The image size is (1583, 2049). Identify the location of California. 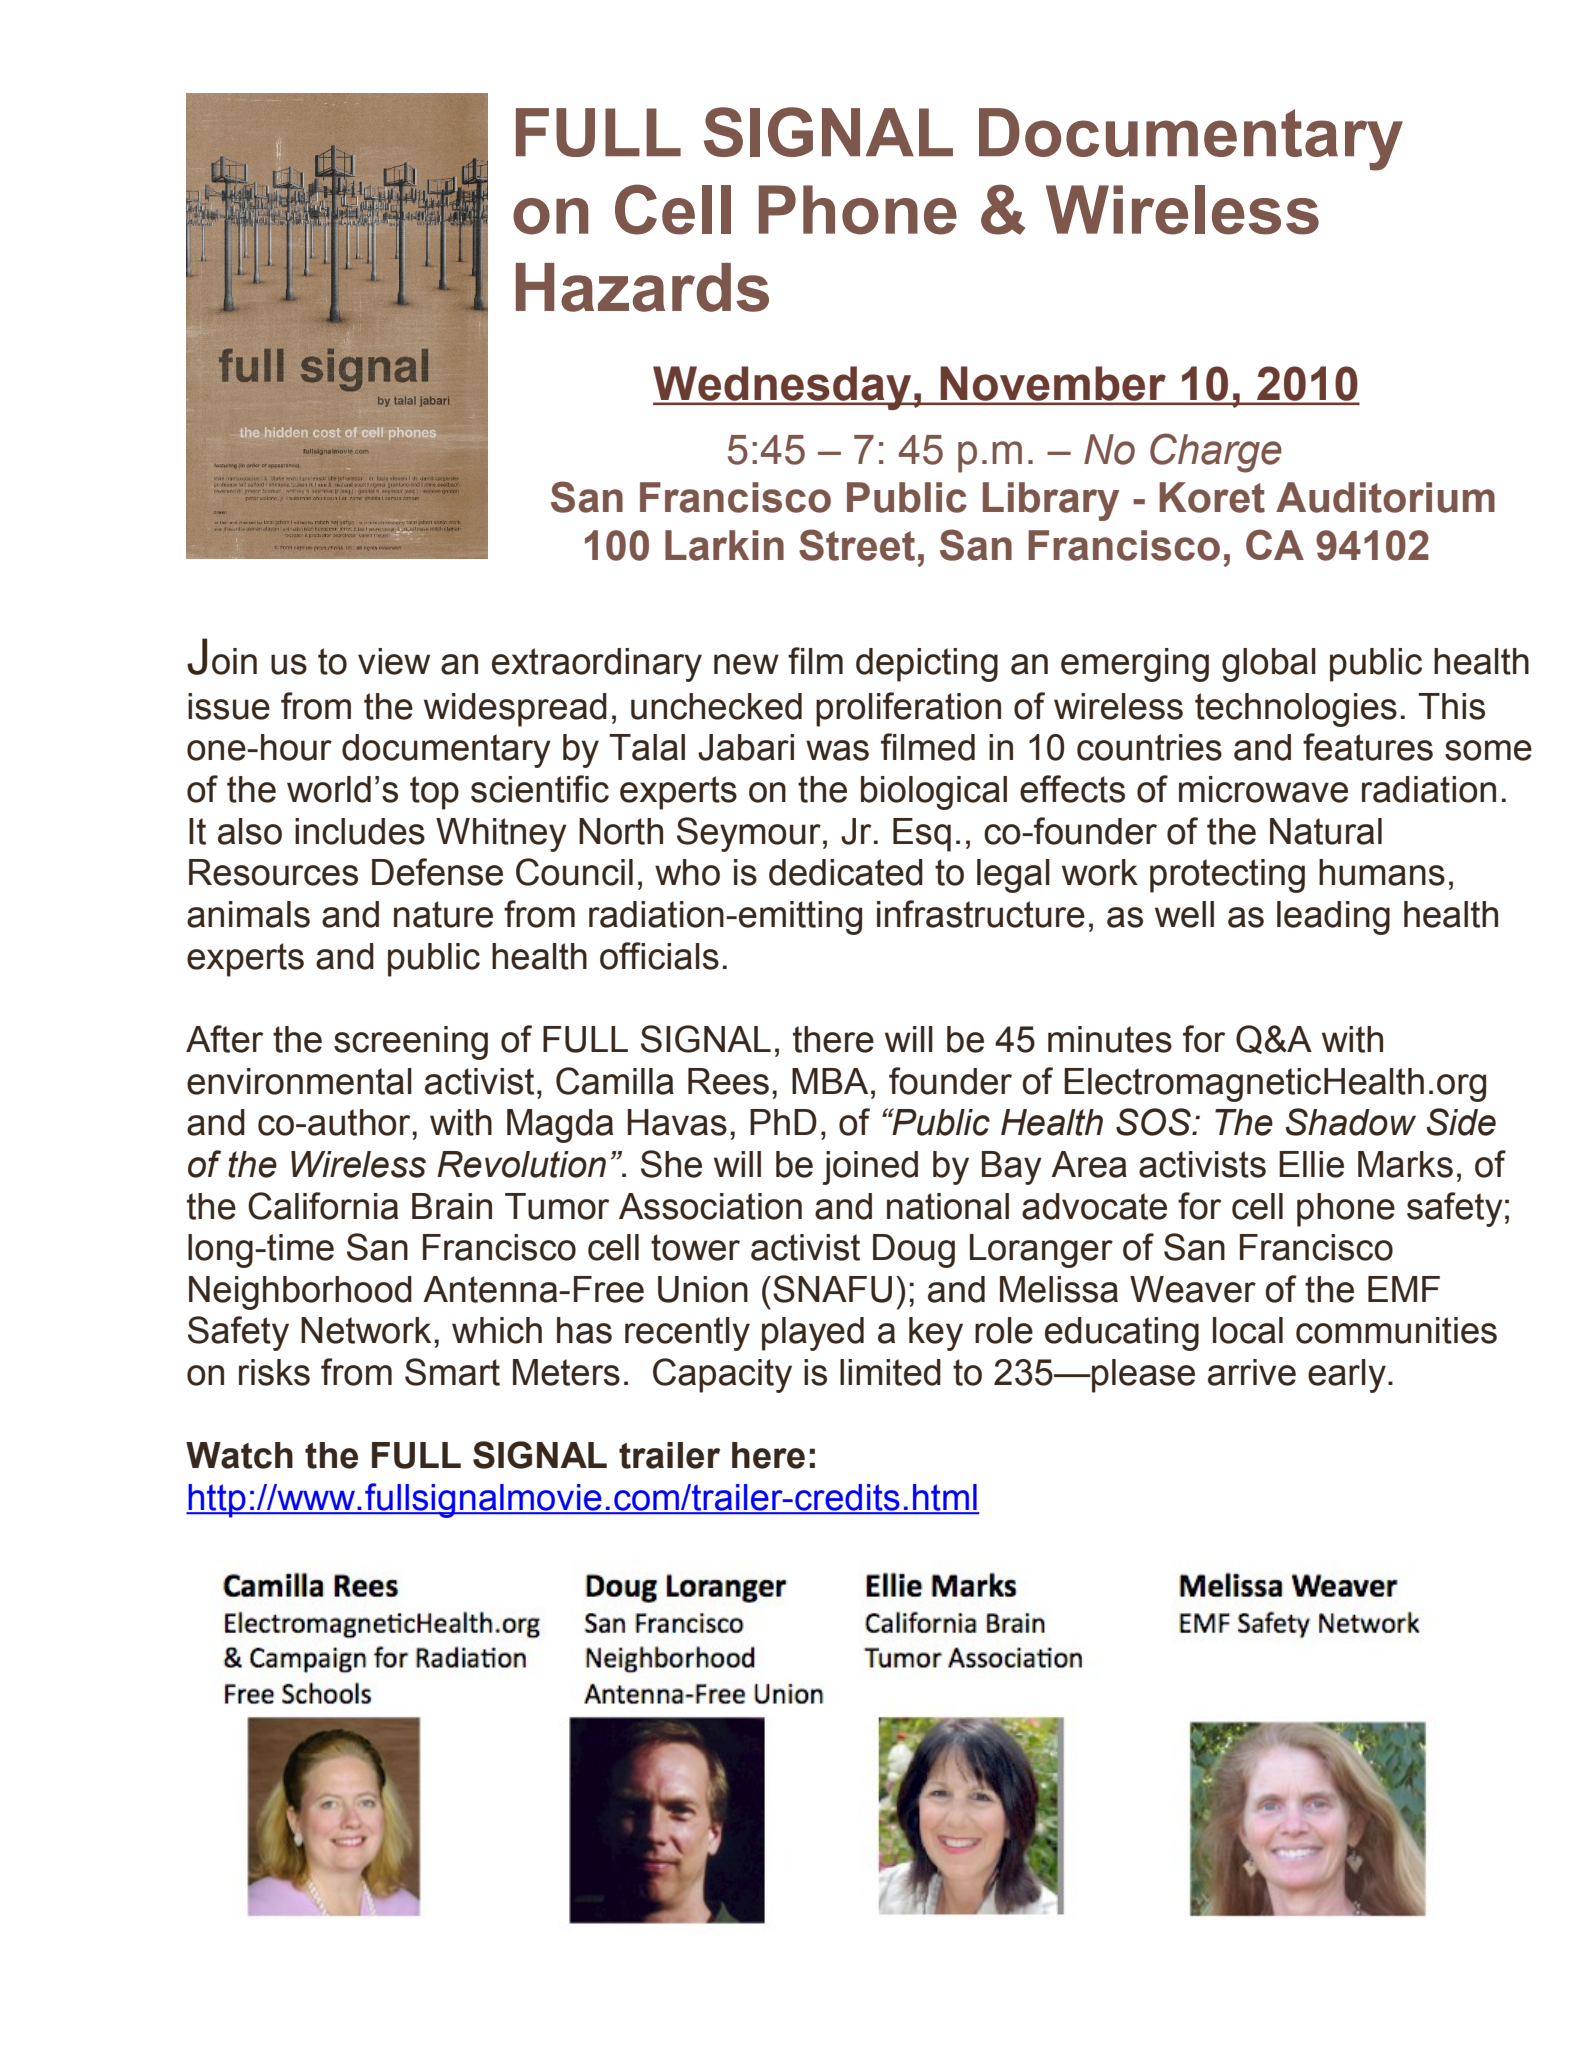
(323, 1206).
